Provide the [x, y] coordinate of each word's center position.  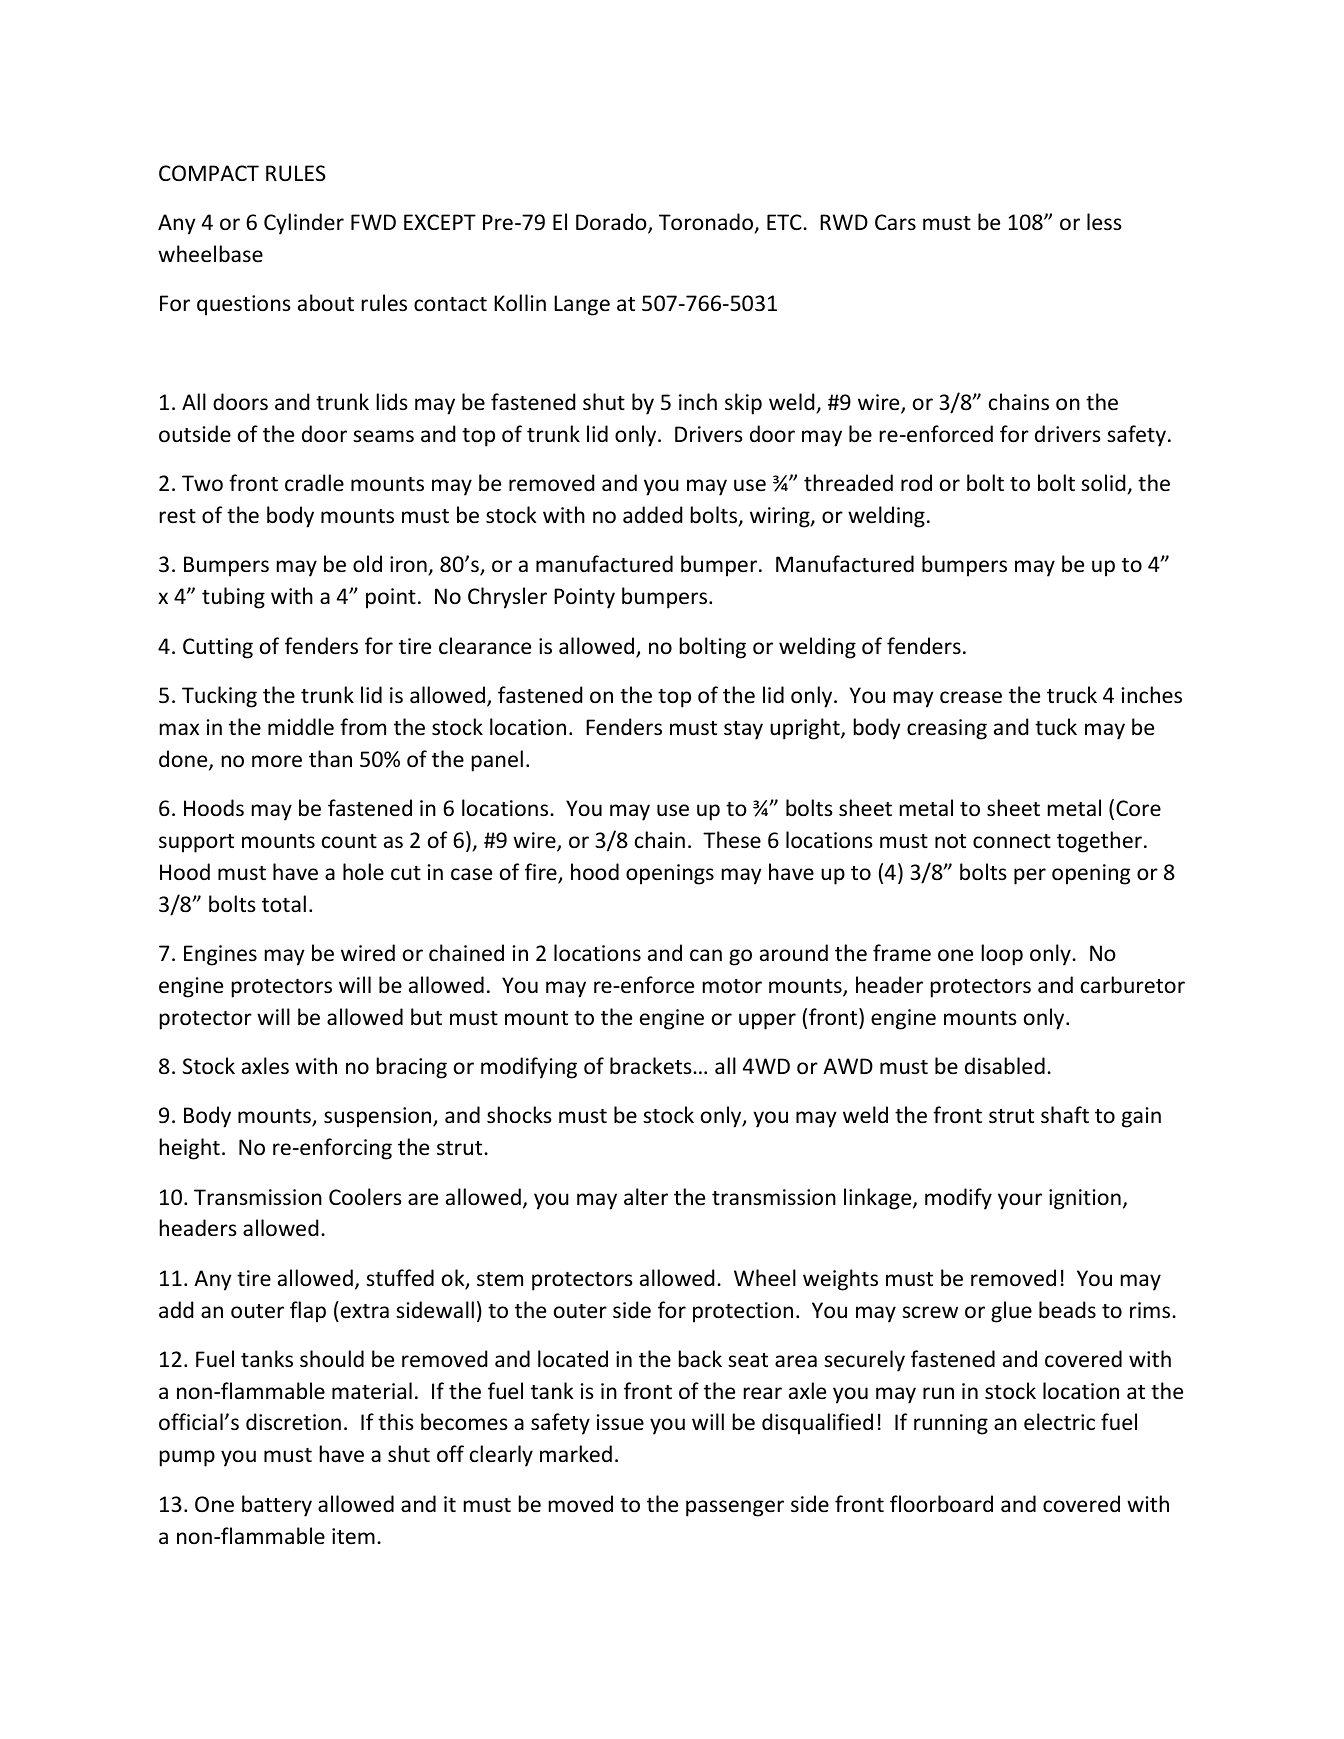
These [732, 840]
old [367, 564]
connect [1012, 841]
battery [277, 1506]
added [652, 515]
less [1104, 222]
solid [1103, 483]
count [349, 841]
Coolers [365, 1197]
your [1020, 1201]
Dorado [612, 223]
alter [646, 1197]
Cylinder [304, 224]
